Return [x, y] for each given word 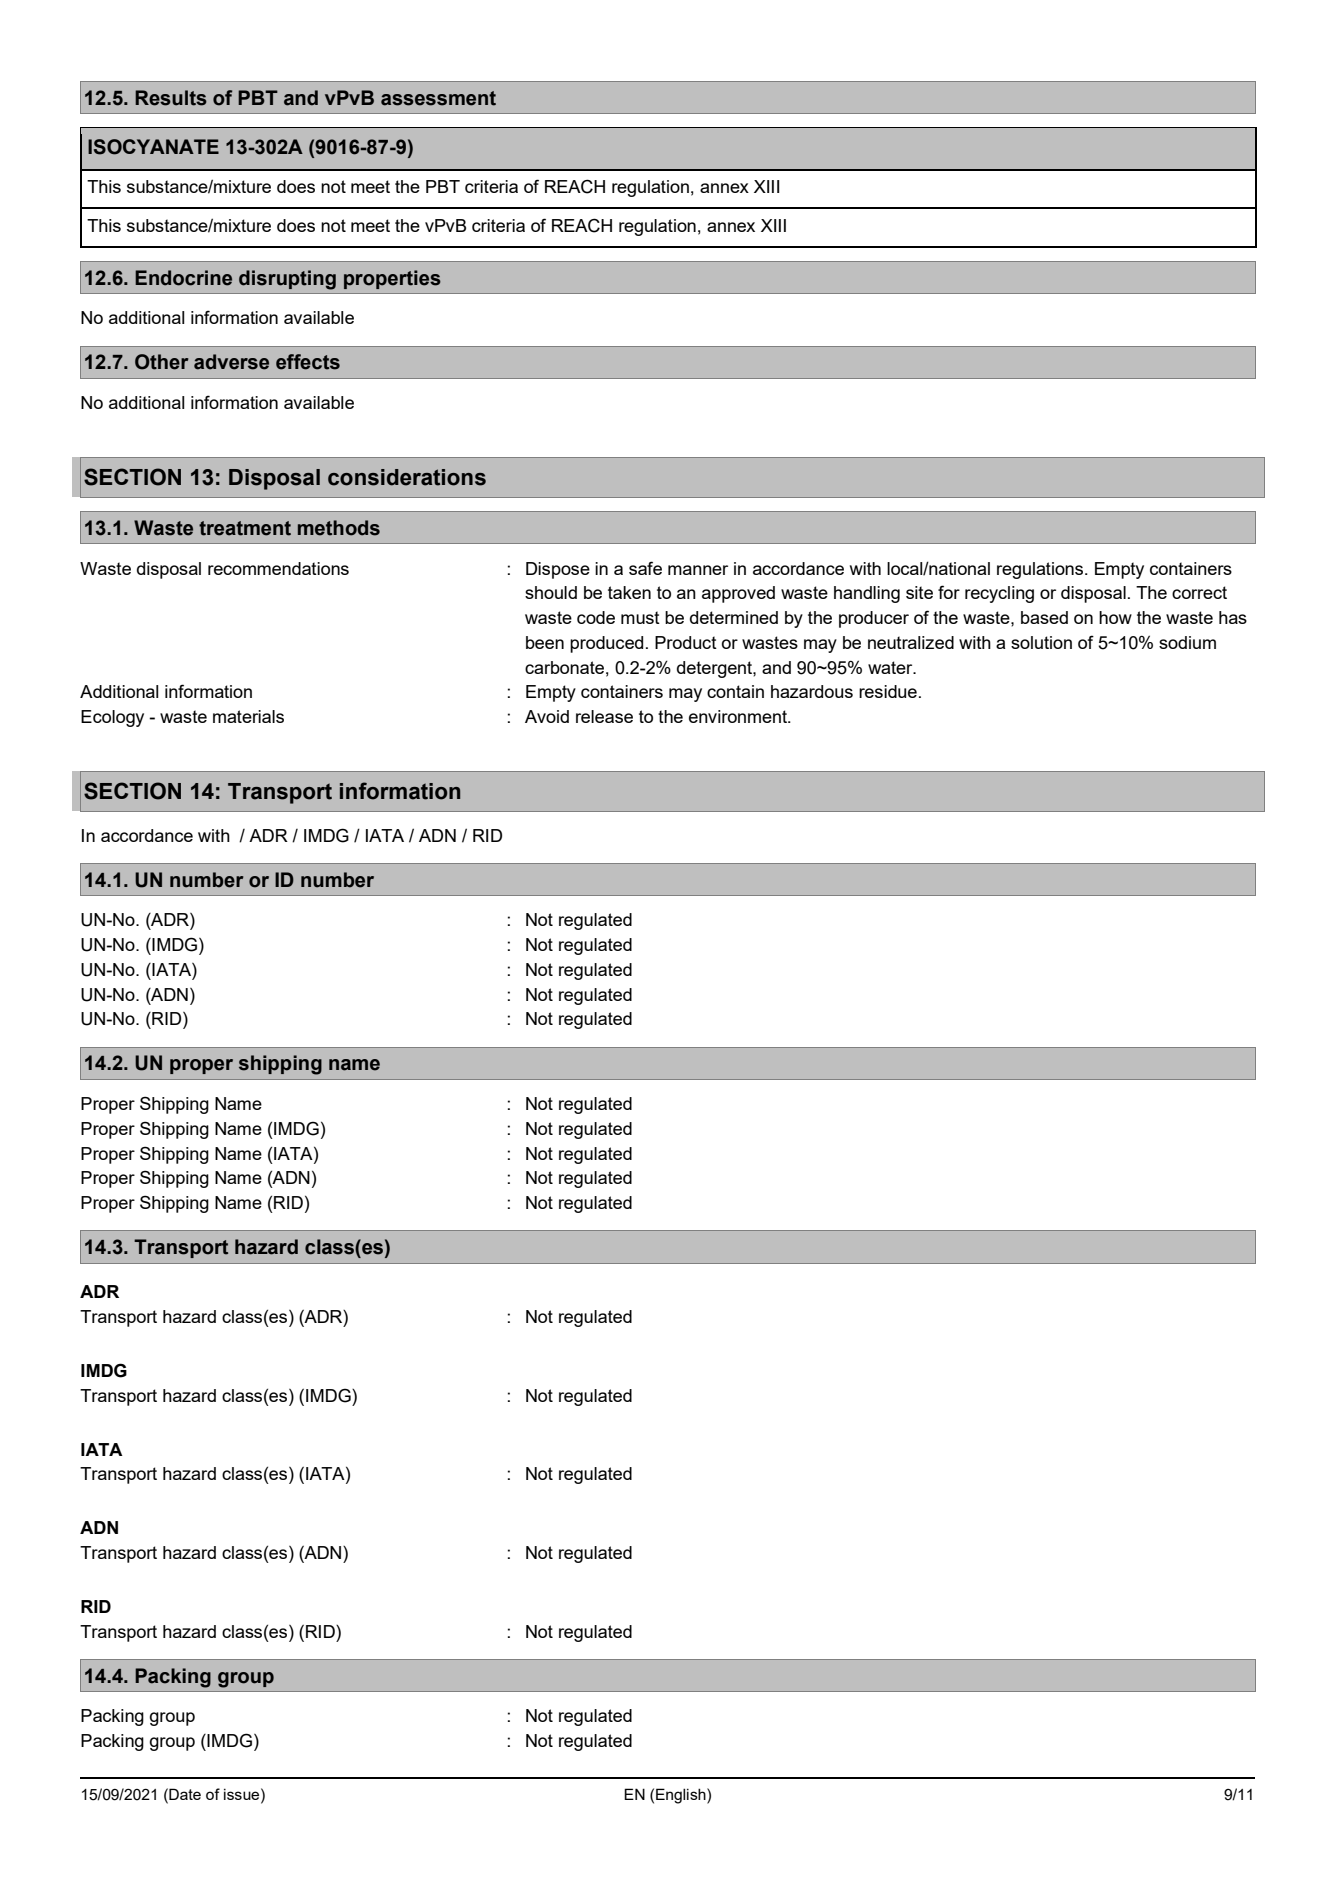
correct [1199, 592]
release [604, 716]
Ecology [112, 718]
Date [184, 1794]
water [891, 667]
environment [739, 716]
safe [645, 568]
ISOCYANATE [153, 147]
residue [888, 691]
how [1115, 617]
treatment [245, 528]
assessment [438, 98]
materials [248, 716]
